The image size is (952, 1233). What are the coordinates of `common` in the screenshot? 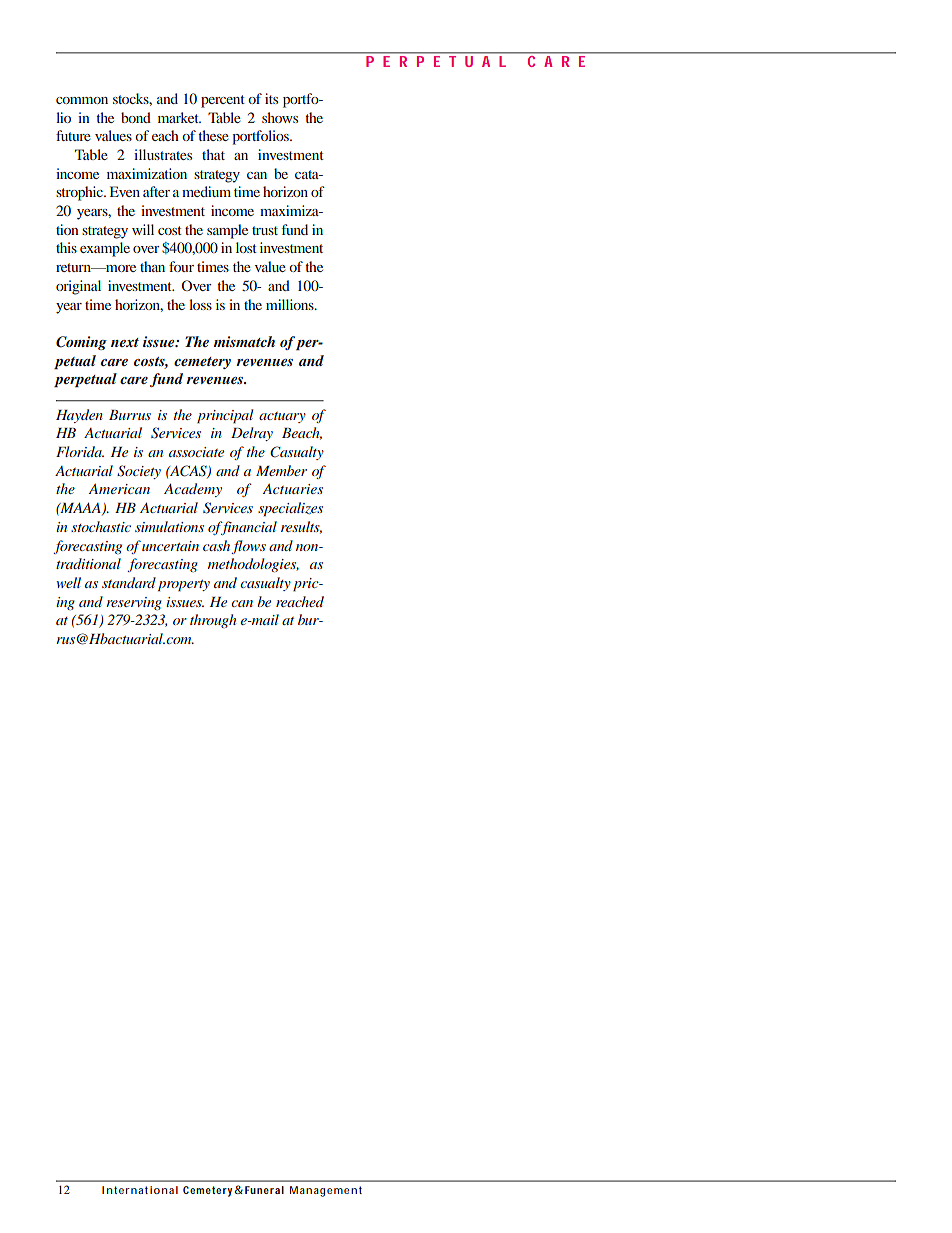 It's located at (82, 100).
